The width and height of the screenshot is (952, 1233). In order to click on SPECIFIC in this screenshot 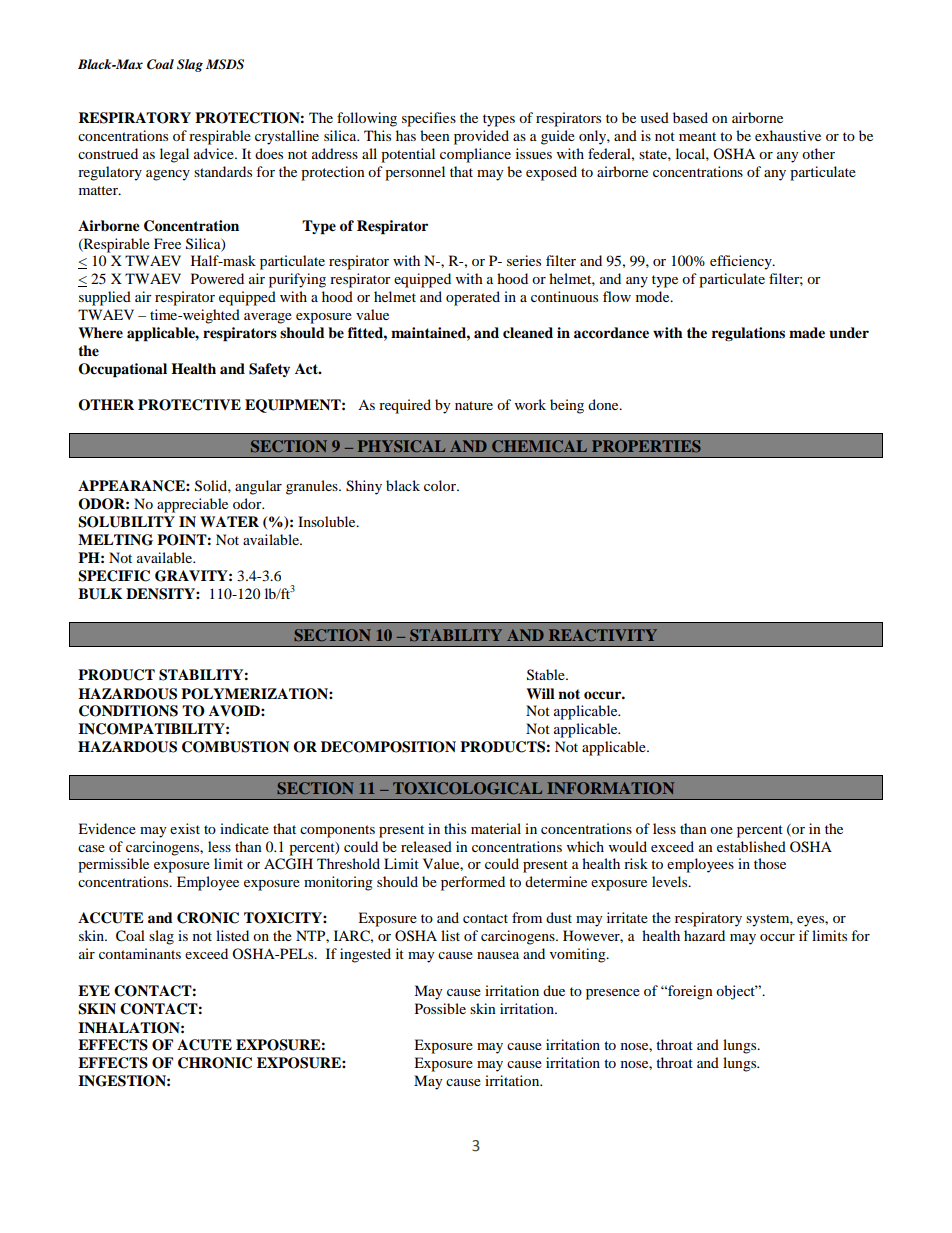, I will do `click(114, 576)`.
